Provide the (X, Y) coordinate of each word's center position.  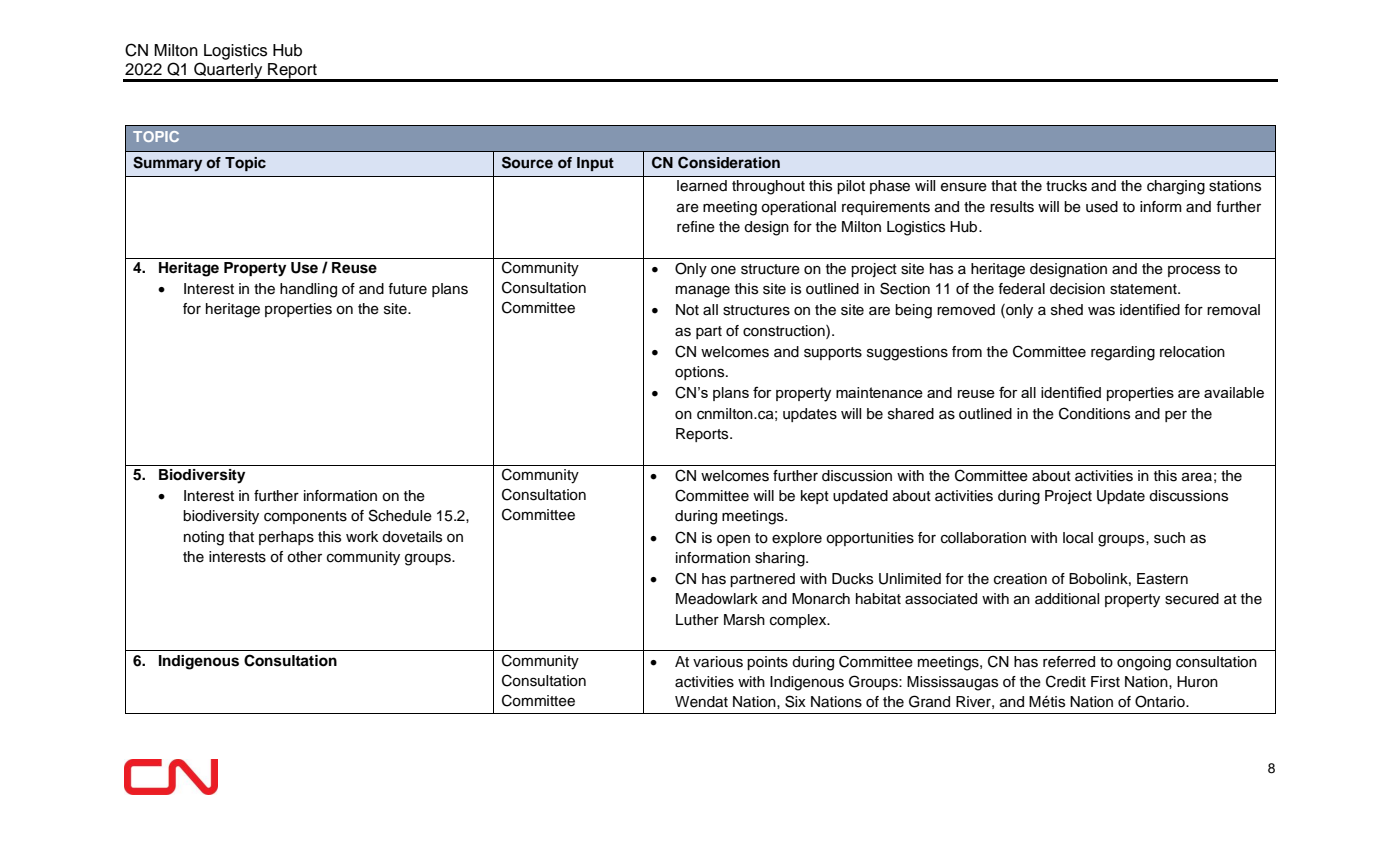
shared (911, 414)
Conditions (1094, 413)
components (305, 517)
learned (702, 186)
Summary (167, 164)
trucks (1066, 186)
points (767, 663)
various (718, 662)
